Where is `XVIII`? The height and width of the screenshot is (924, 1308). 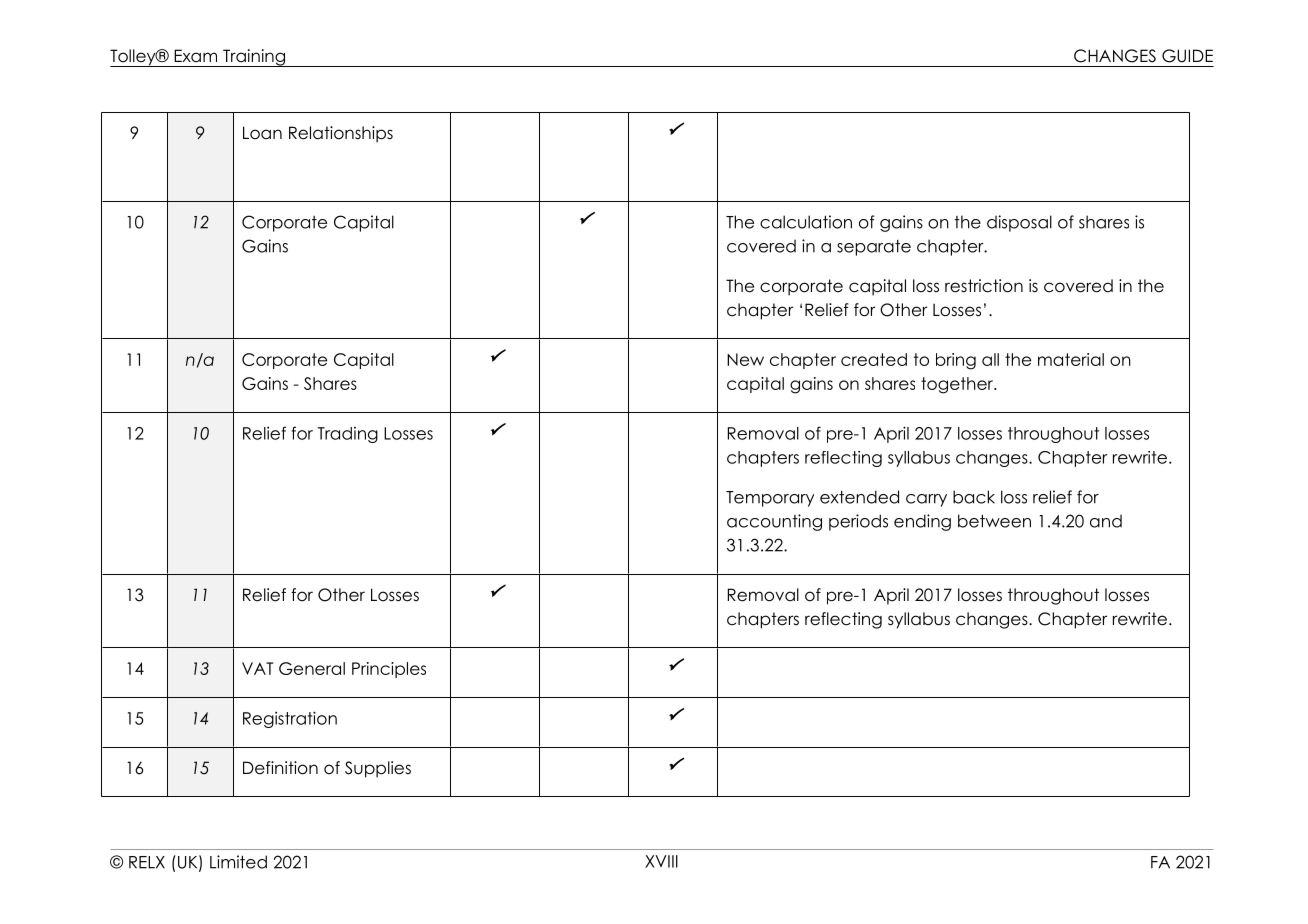
XVIII is located at coordinates (661, 861).
